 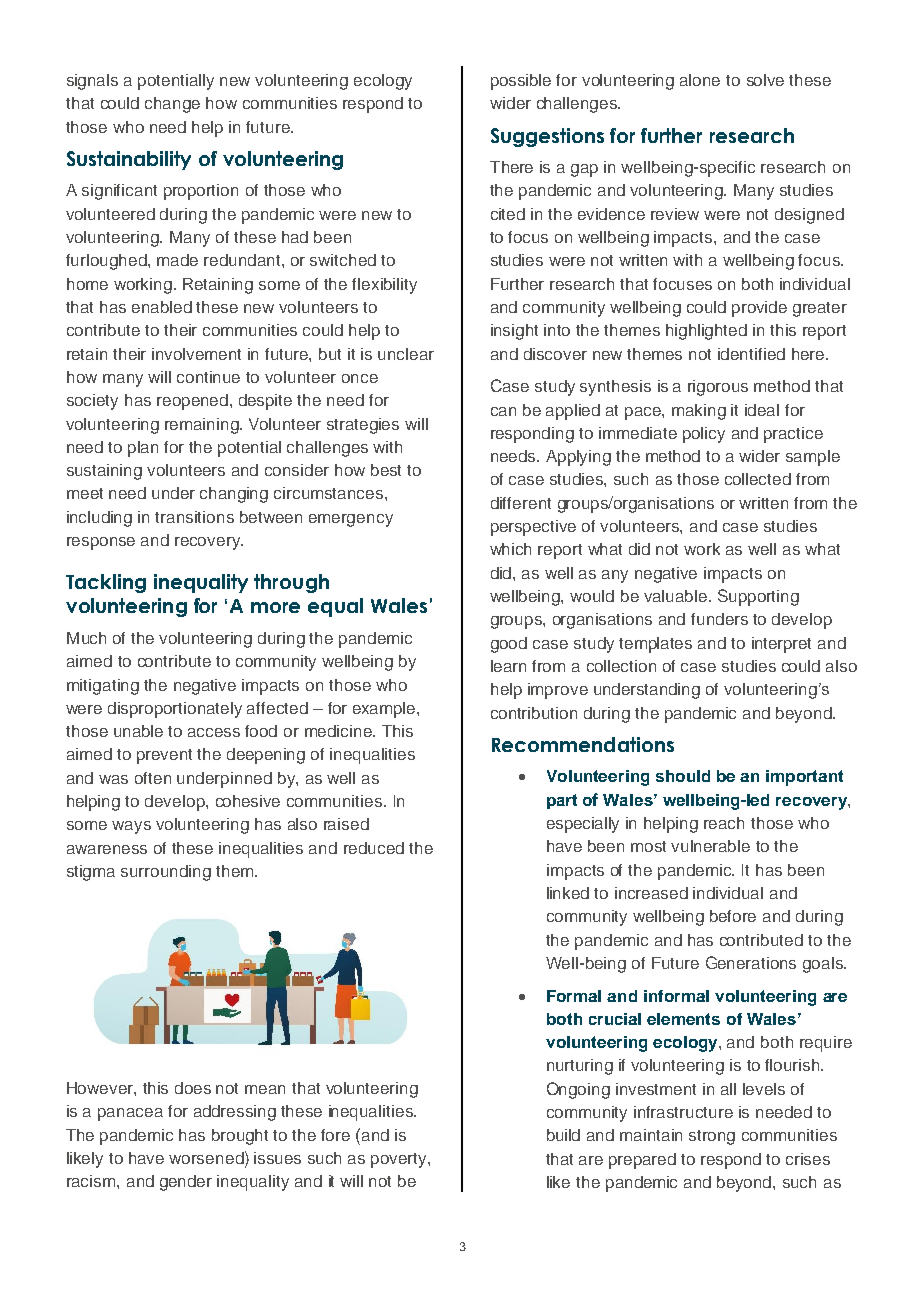 I want to click on possible, so click(x=521, y=82).
